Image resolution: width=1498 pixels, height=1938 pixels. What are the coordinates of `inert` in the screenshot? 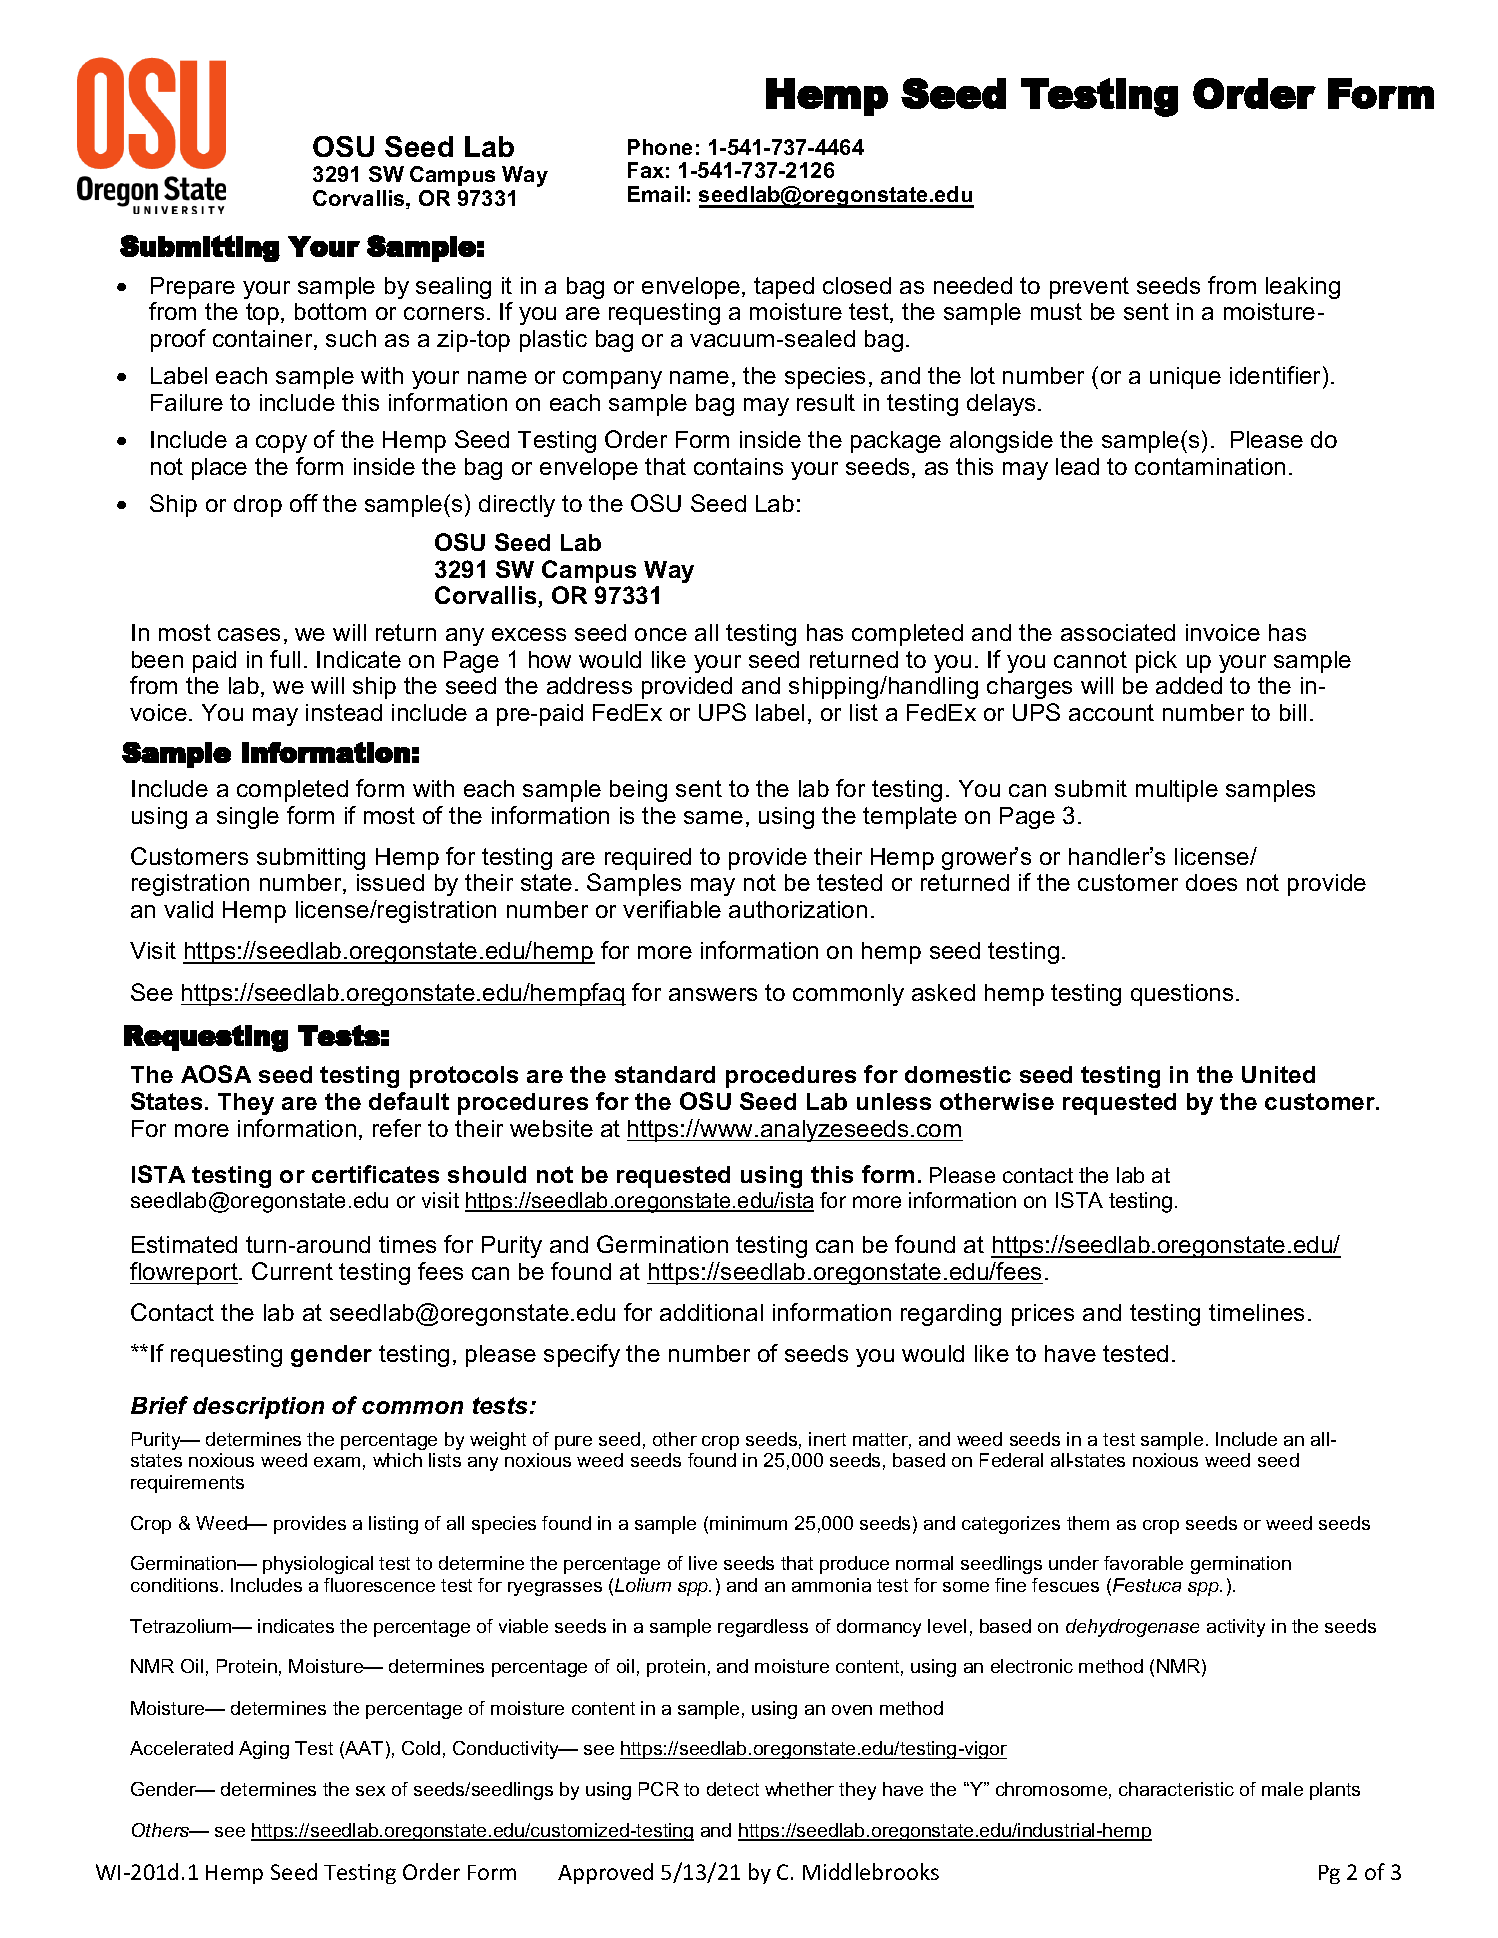 It's located at (827, 1439).
